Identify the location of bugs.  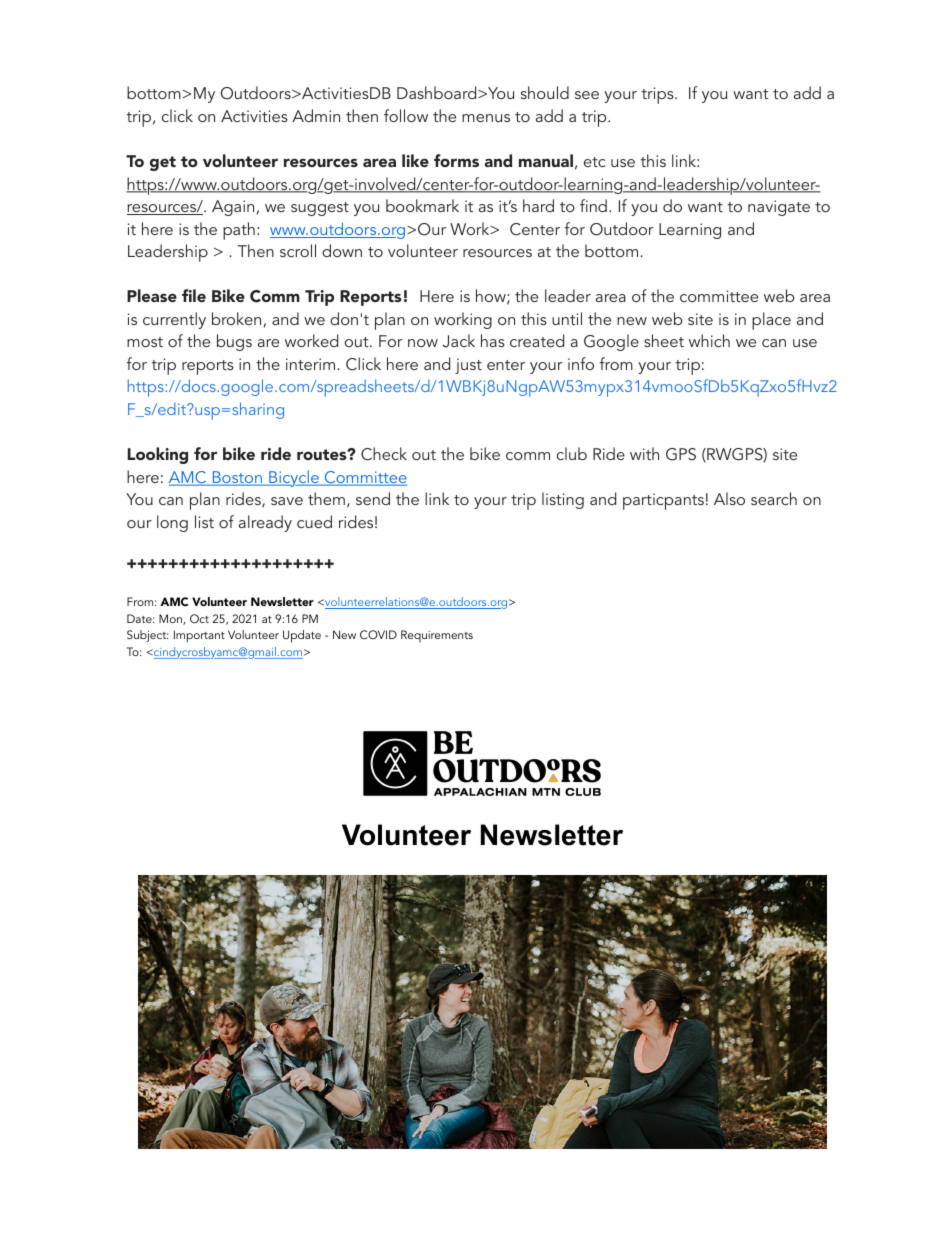
(234, 342).
